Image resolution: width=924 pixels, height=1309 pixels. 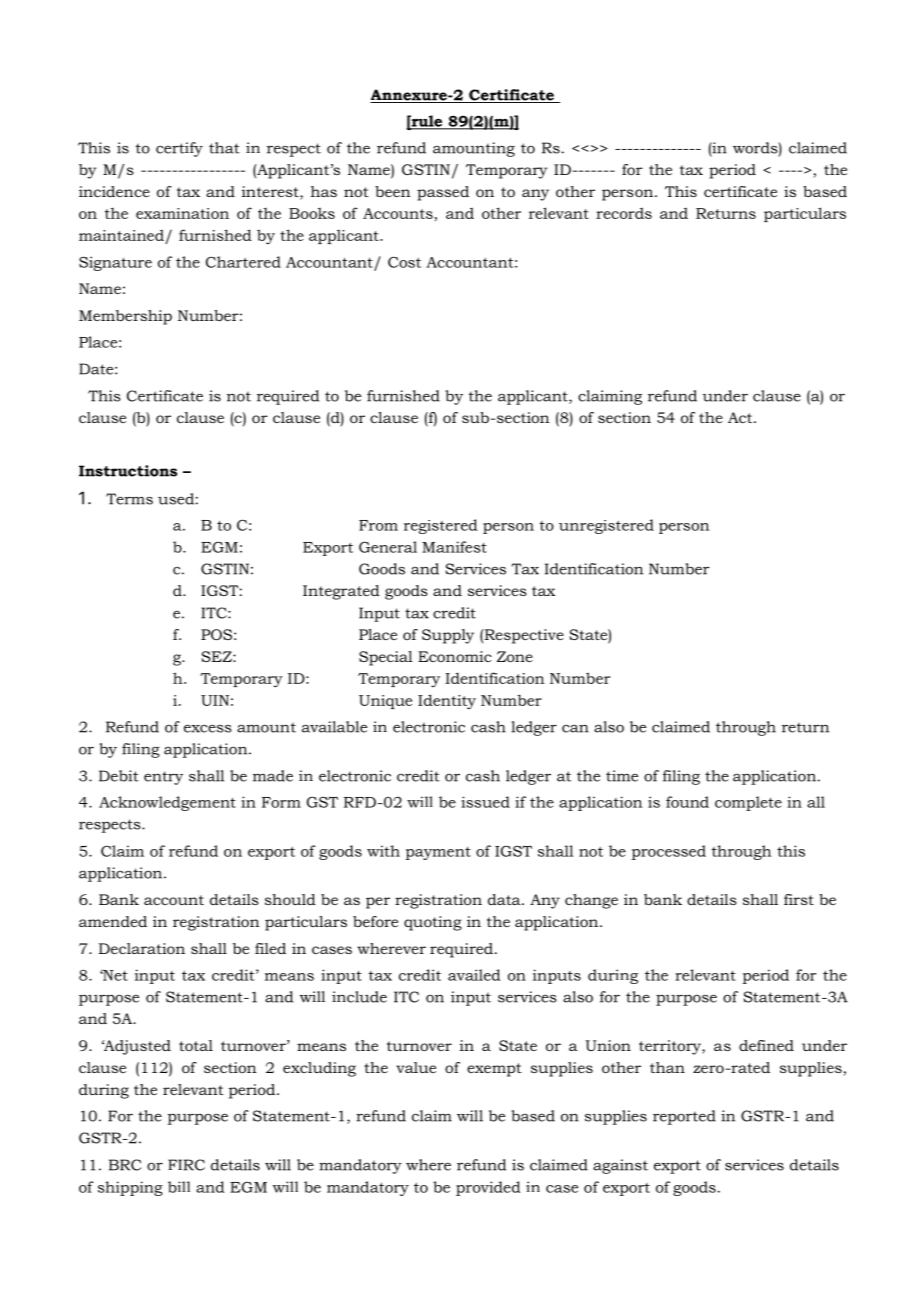 I want to click on provided, so click(x=488, y=1188).
